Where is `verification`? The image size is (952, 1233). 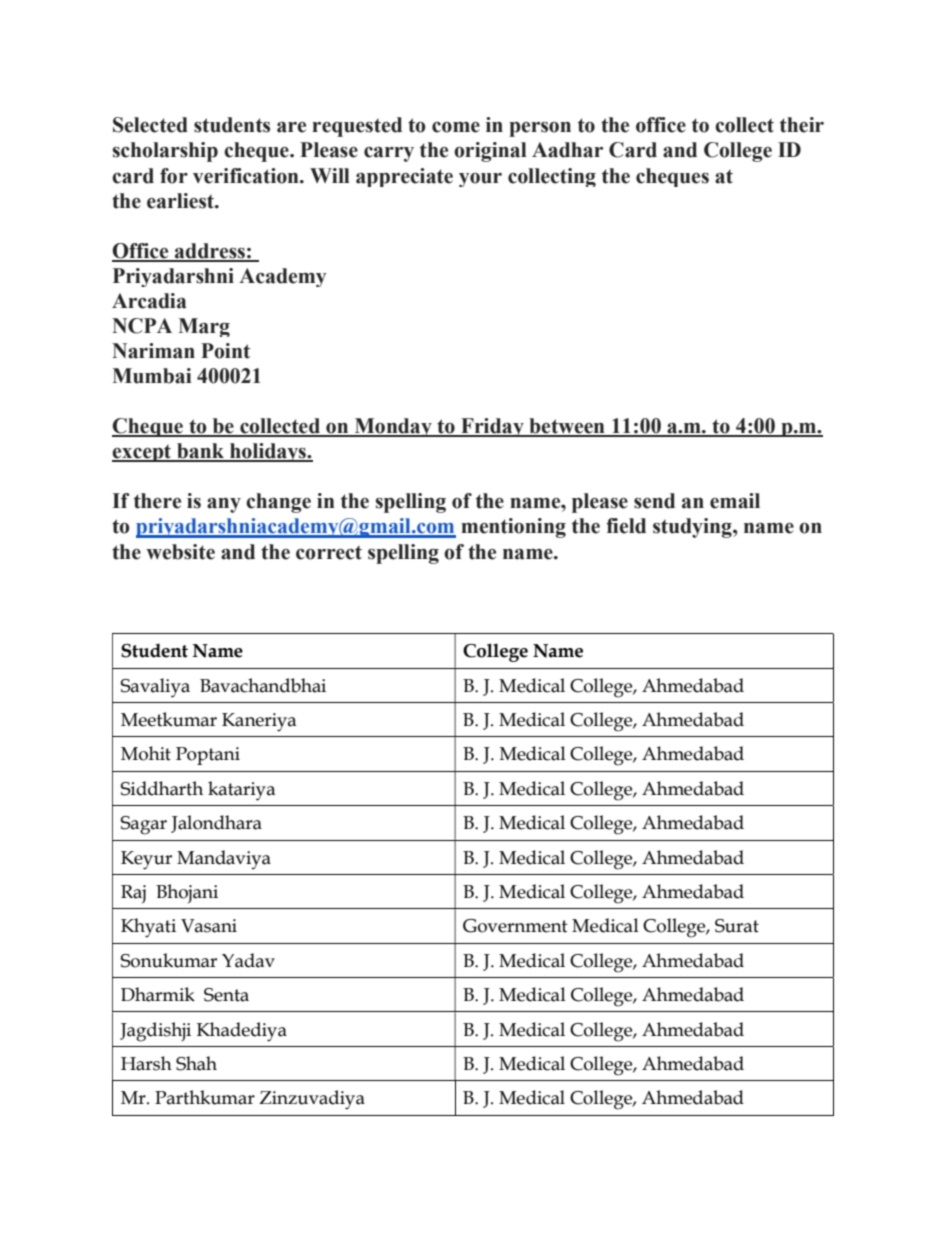
verification is located at coordinates (247, 176).
